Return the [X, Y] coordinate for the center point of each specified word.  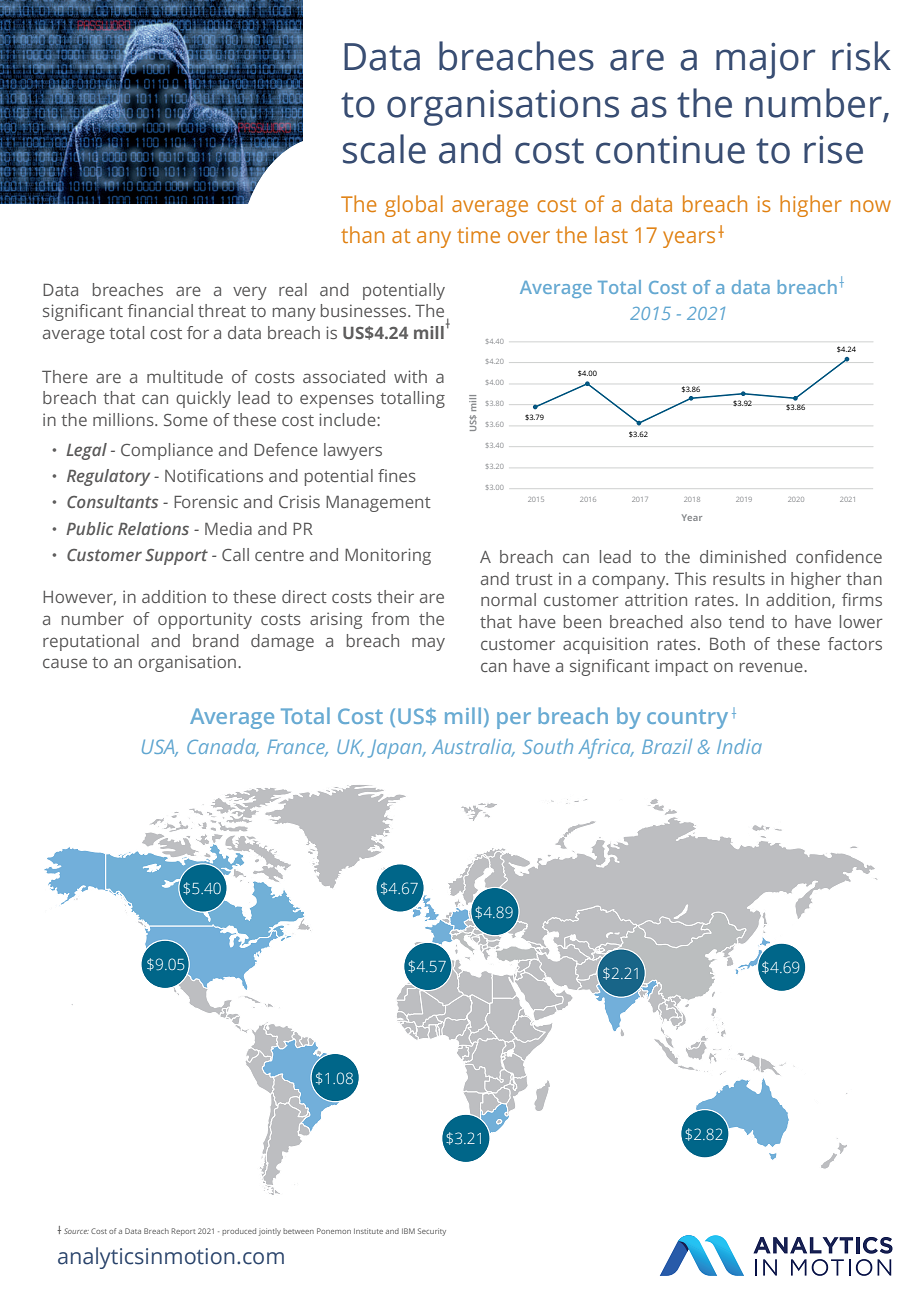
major [766, 60]
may [428, 644]
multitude [185, 376]
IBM [408, 1231]
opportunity [205, 620]
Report [183, 1232]
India [739, 746]
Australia [473, 748]
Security [432, 1232]
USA [159, 748]
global [414, 206]
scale [384, 149]
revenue [772, 667]
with [410, 376]
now [871, 206]
